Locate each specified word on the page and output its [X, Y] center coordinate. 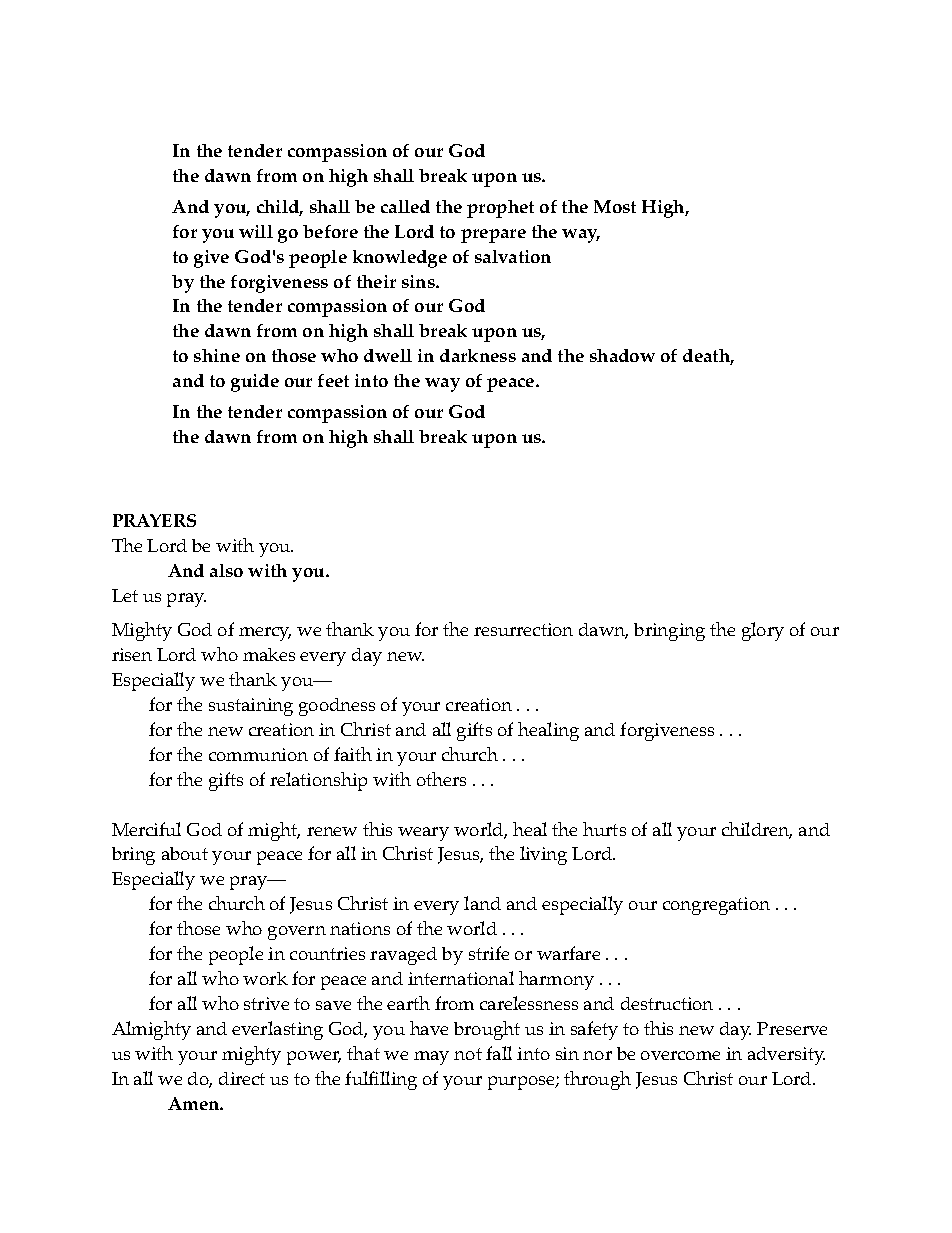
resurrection [523, 629]
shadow [622, 355]
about [185, 853]
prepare [493, 236]
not [468, 1054]
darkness [478, 355]
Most [615, 206]
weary [423, 834]
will [256, 231]
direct [242, 1078]
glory [763, 631]
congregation [716, 906]
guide [255, 383]
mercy [265, 634]
